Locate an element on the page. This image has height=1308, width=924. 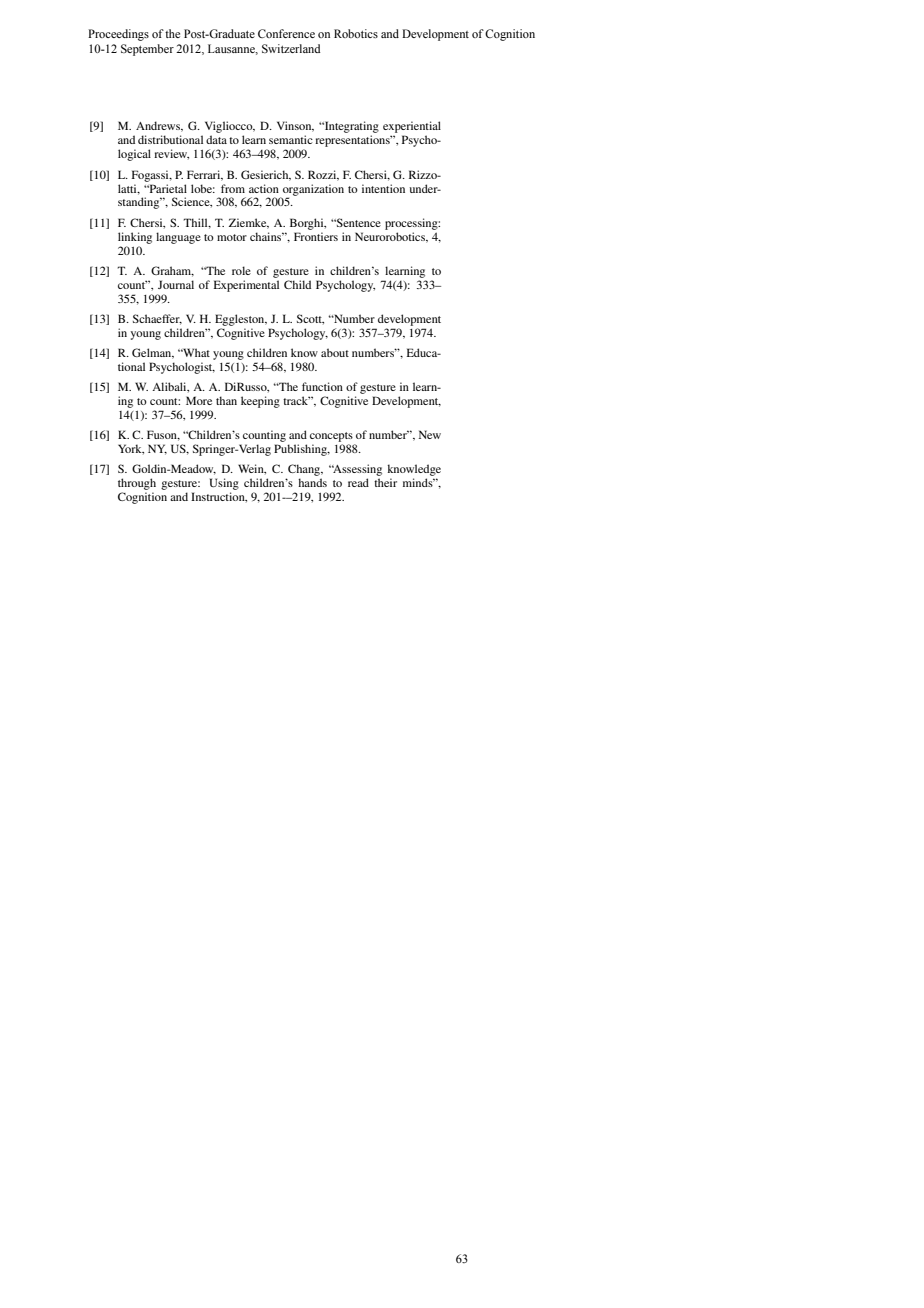
Chang is located at coordinates (305, 470).
